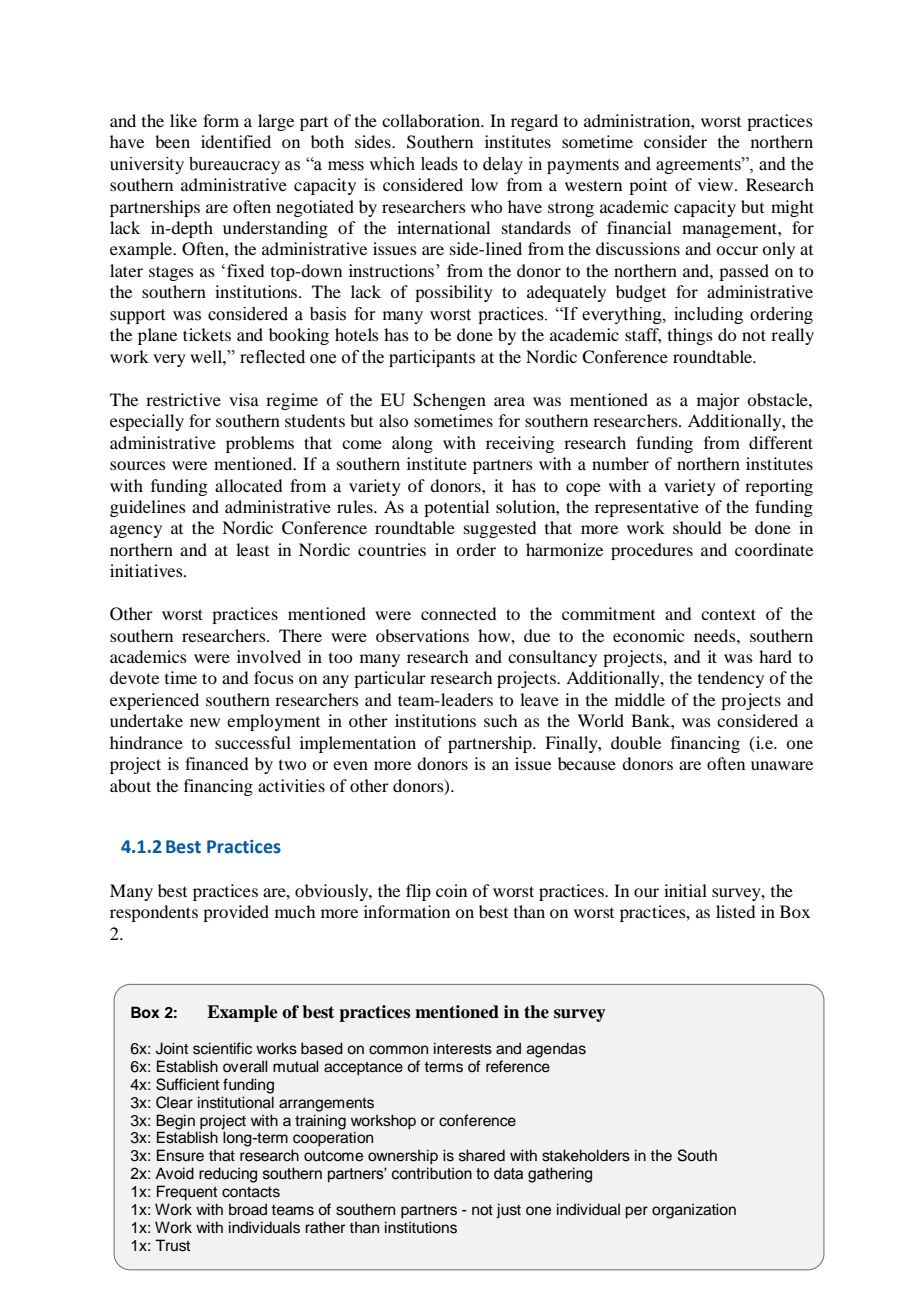 This screenshot has height=1308, width=924. I want to click on allocated, so click(248, 485).
